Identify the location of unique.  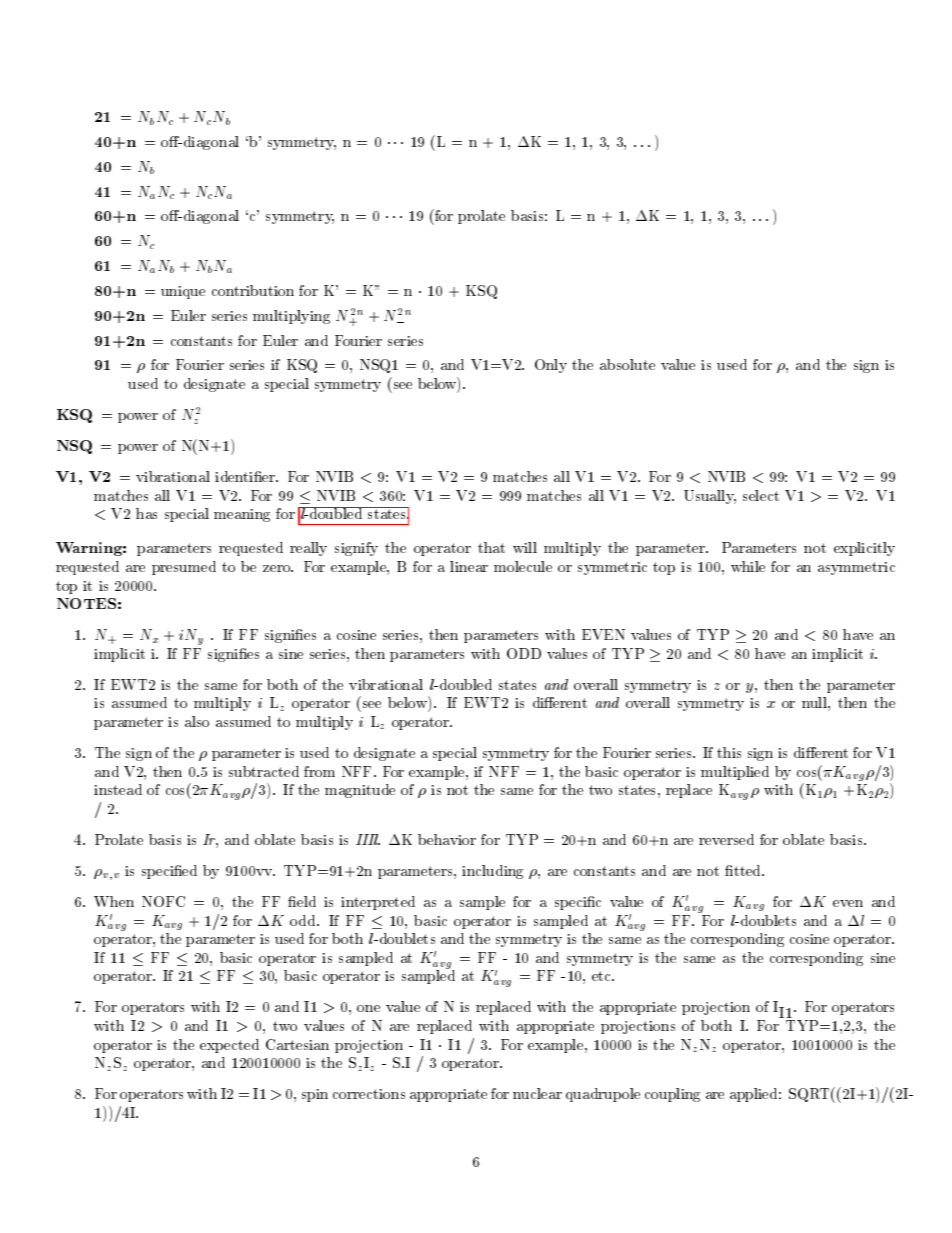
(183, 292).
